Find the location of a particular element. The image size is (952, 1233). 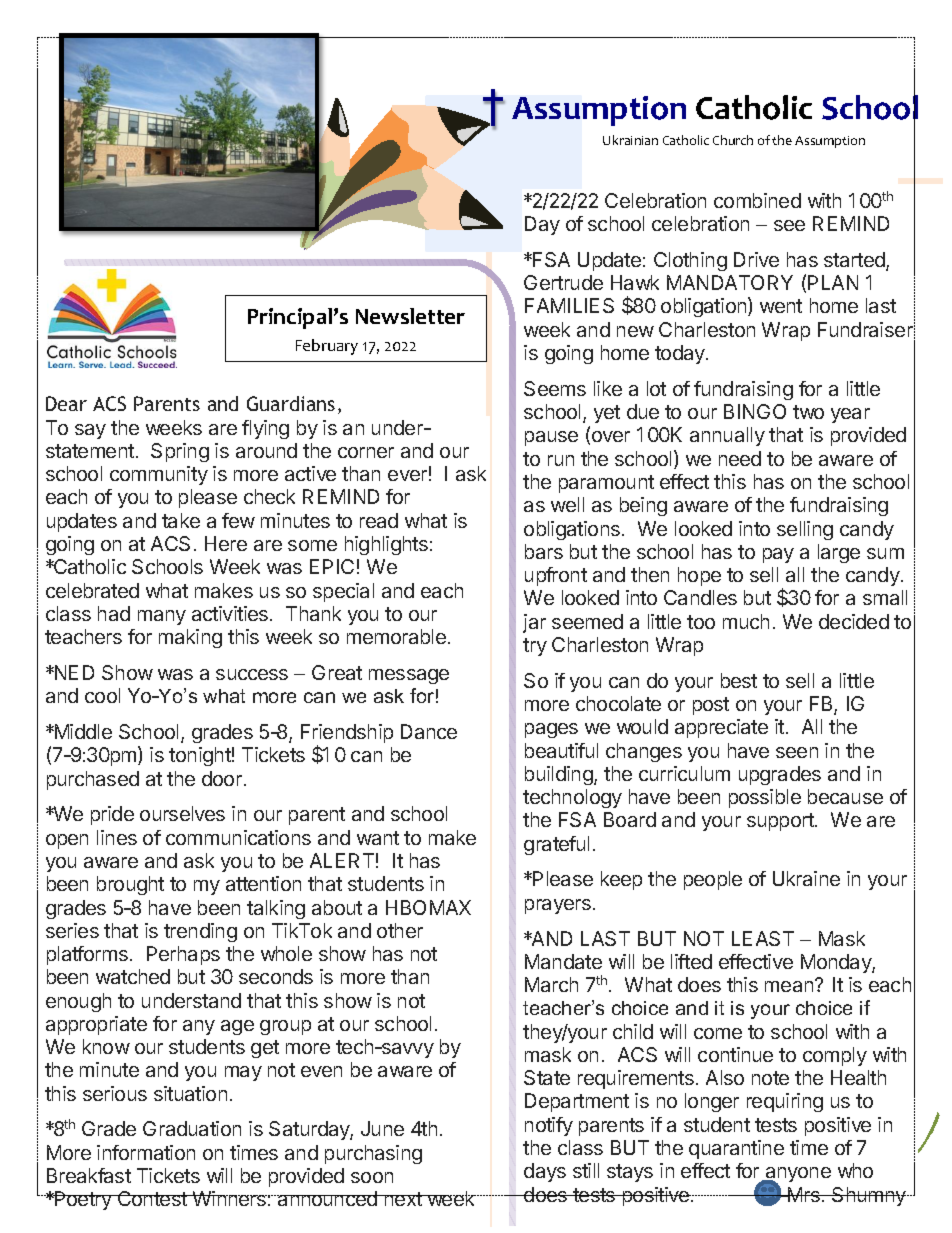

combined is located at coordinates (757, 200).
